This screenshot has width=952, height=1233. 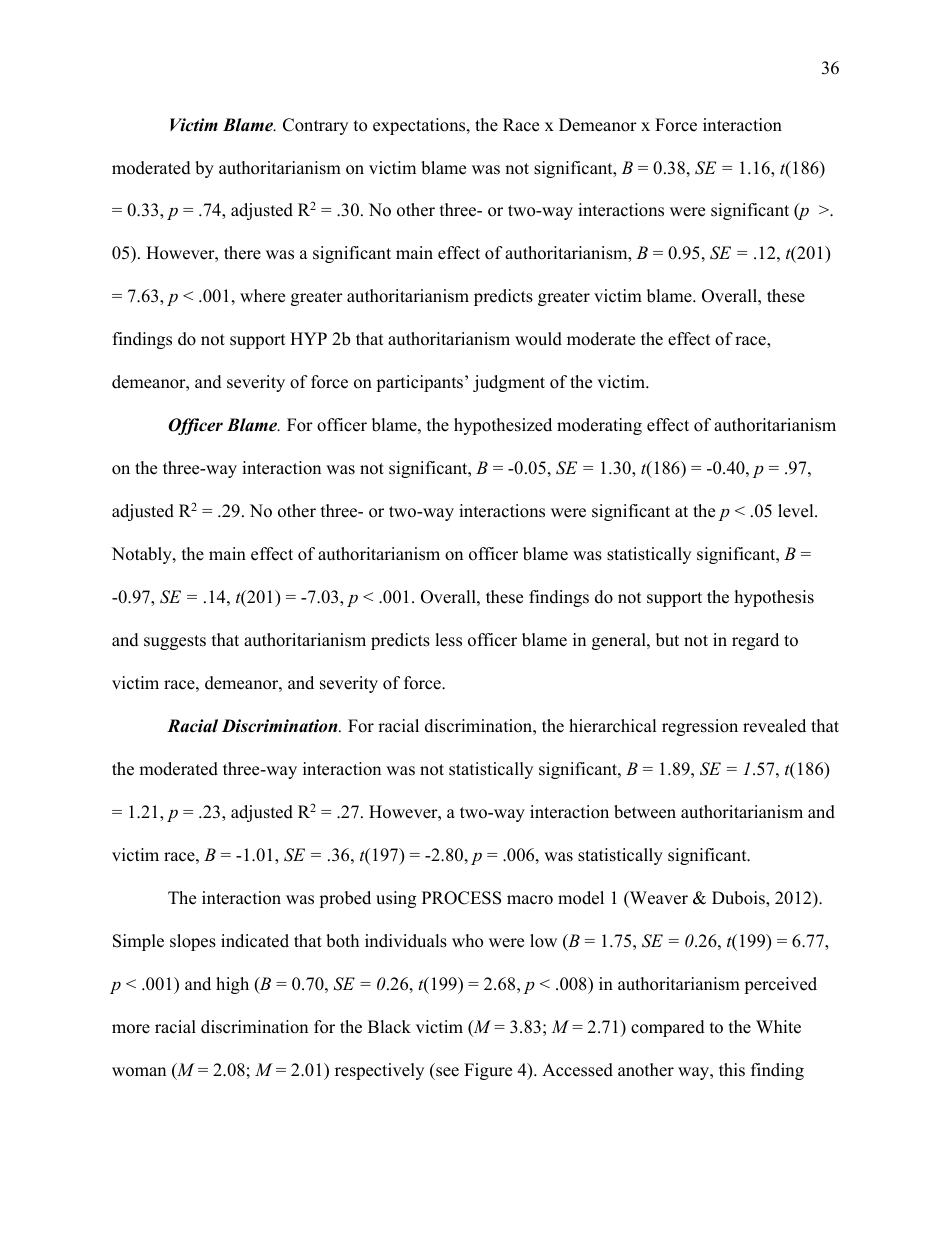 I want to click on would, so click(x=538, y=339).
